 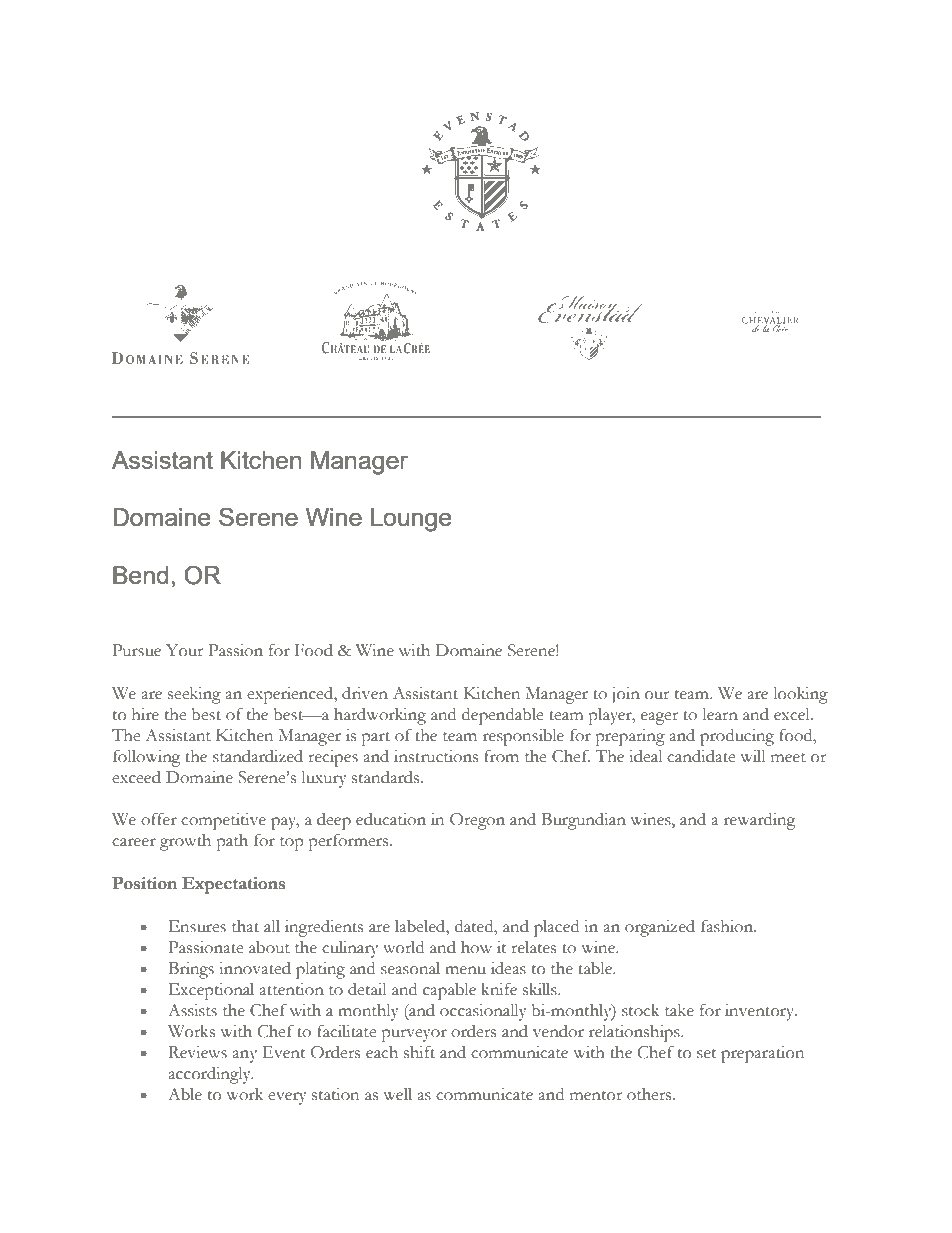 I want to click on Expectations, so click(x=233, y=885).
